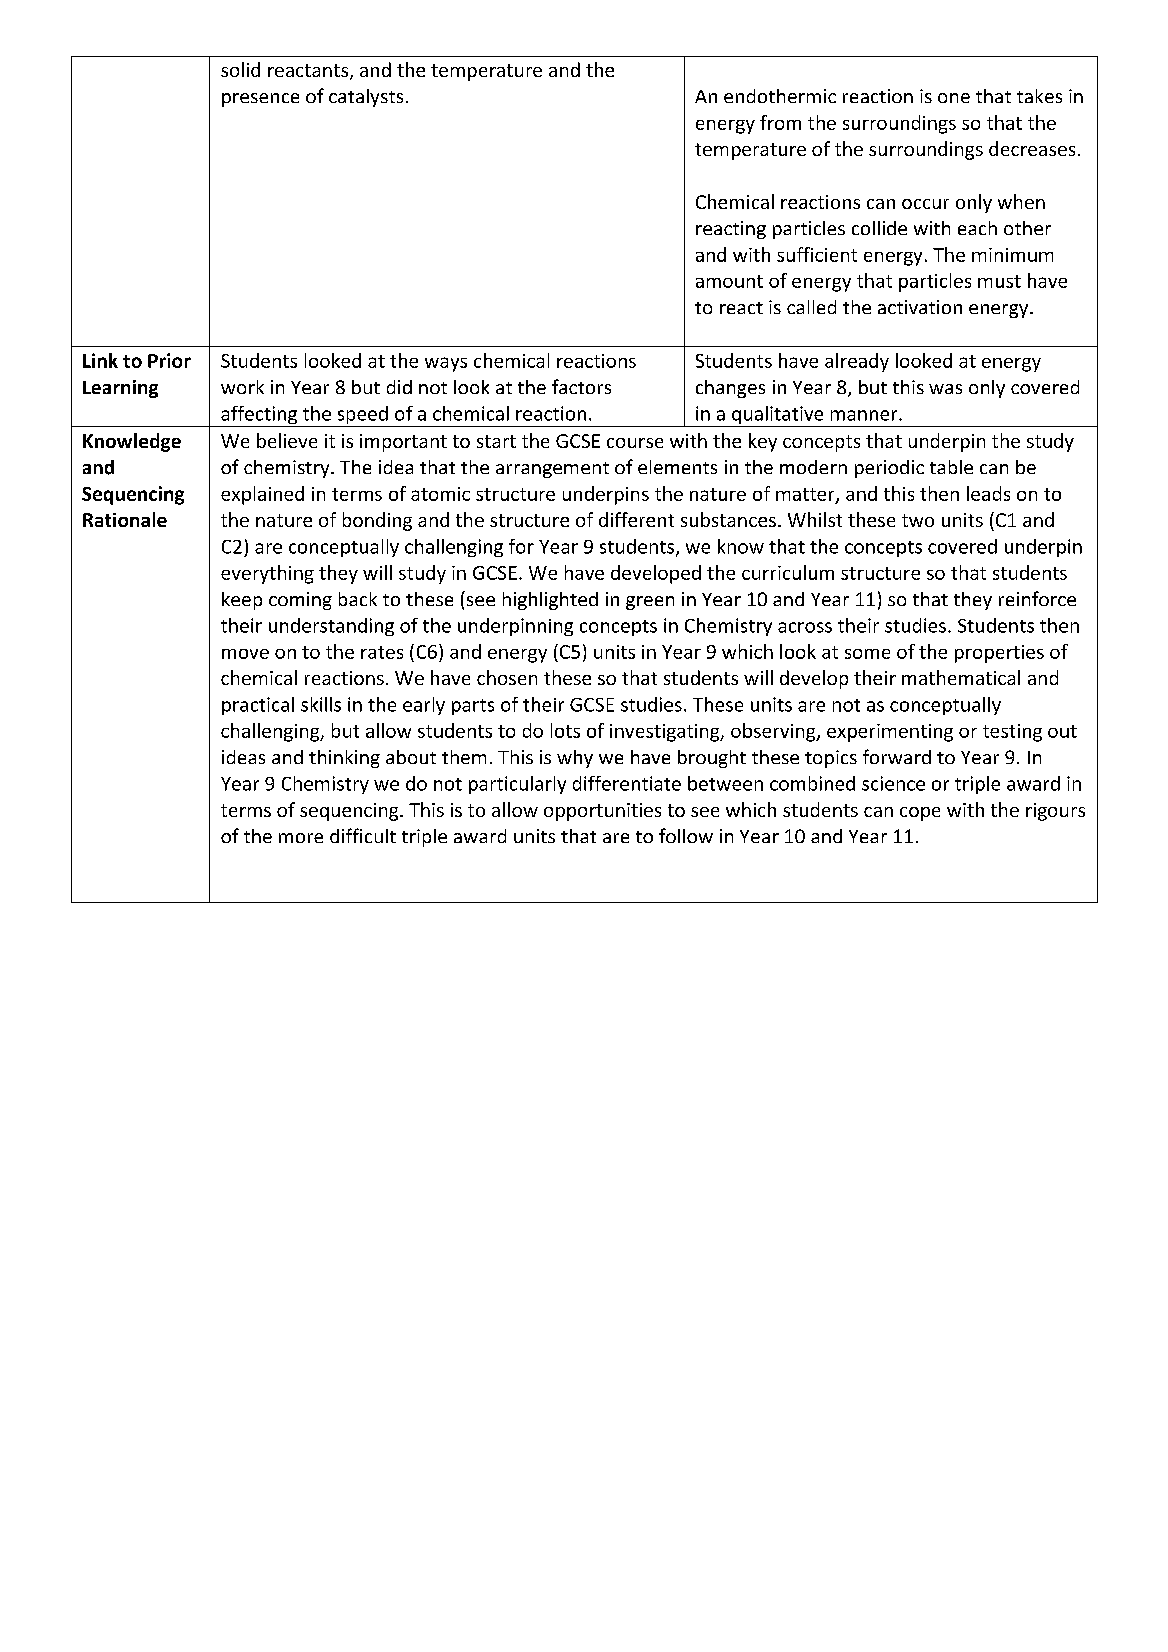  What do you see at coordinates (260, 100) in the page?
I see `presence` at bounding box center [260, 100].
